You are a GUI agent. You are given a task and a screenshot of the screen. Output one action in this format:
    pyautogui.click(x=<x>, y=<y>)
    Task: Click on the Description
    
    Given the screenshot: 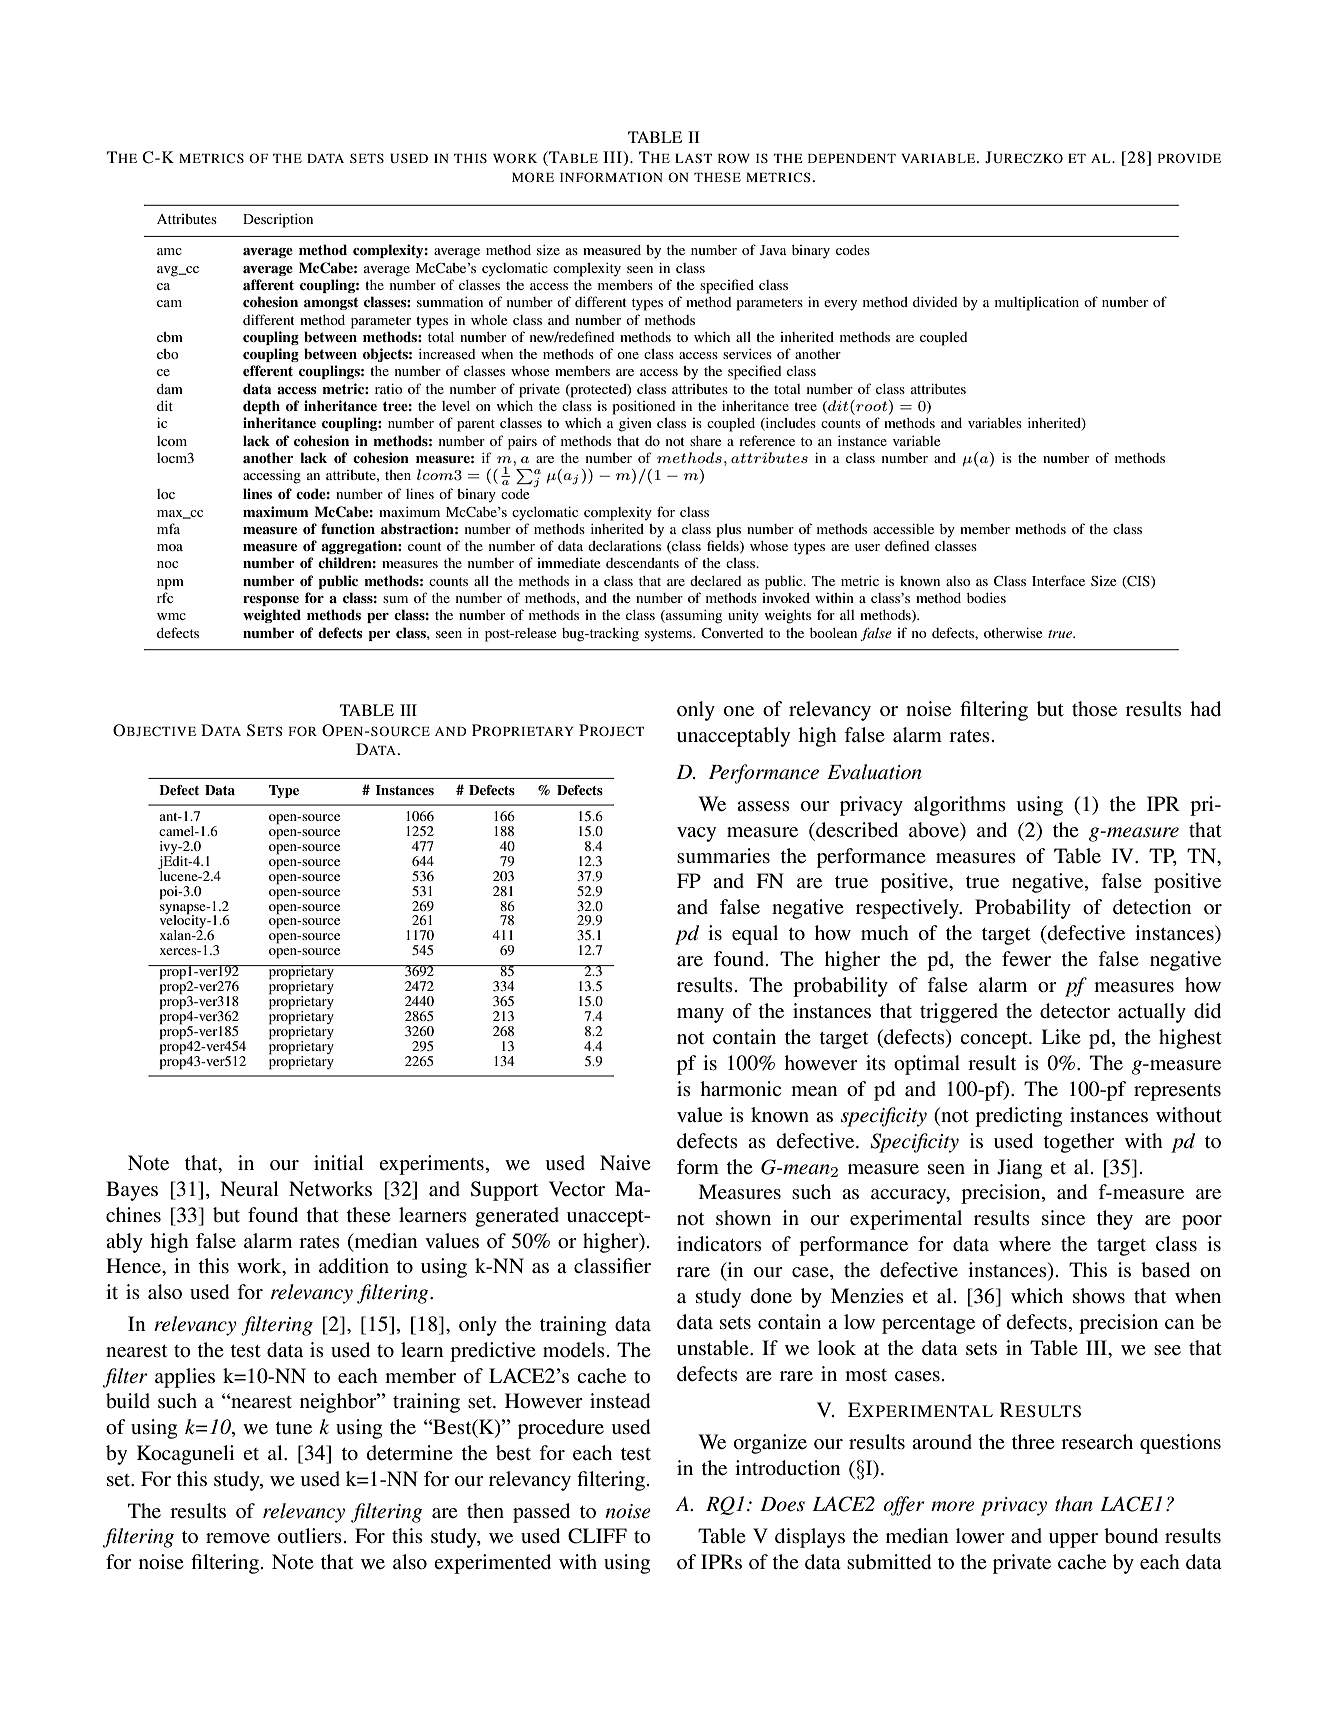 What is the action you would take?
    pyautogui.click(x=278, y=221)
